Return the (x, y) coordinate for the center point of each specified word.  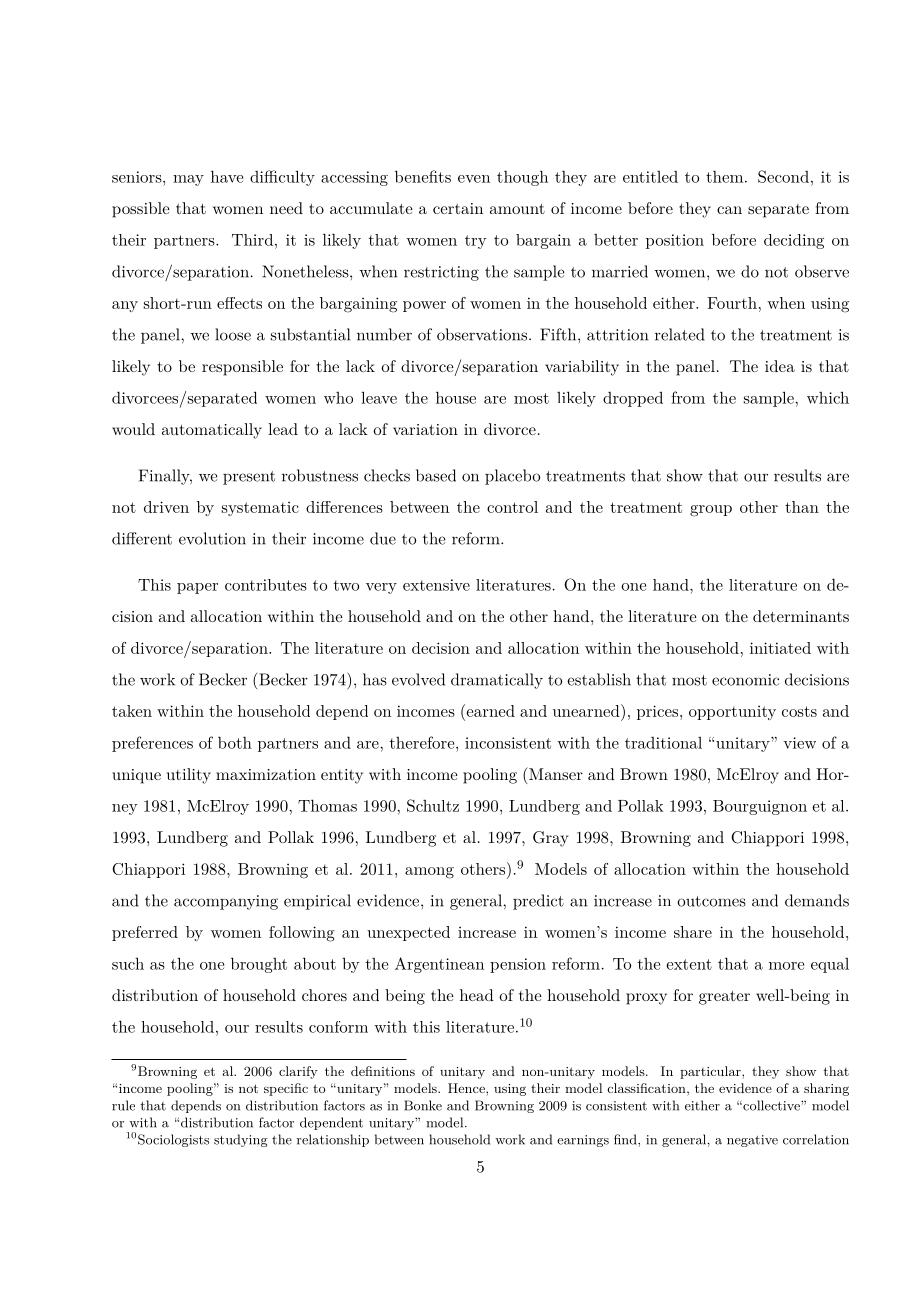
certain (458, 208)
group (711, 511)
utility (189, 776)
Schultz (433, 805)
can (729, 210)
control (512, 507)
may (188, 180)
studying (241, 1140)
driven (166, 507)
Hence (467, 1088)
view (799, 743)
